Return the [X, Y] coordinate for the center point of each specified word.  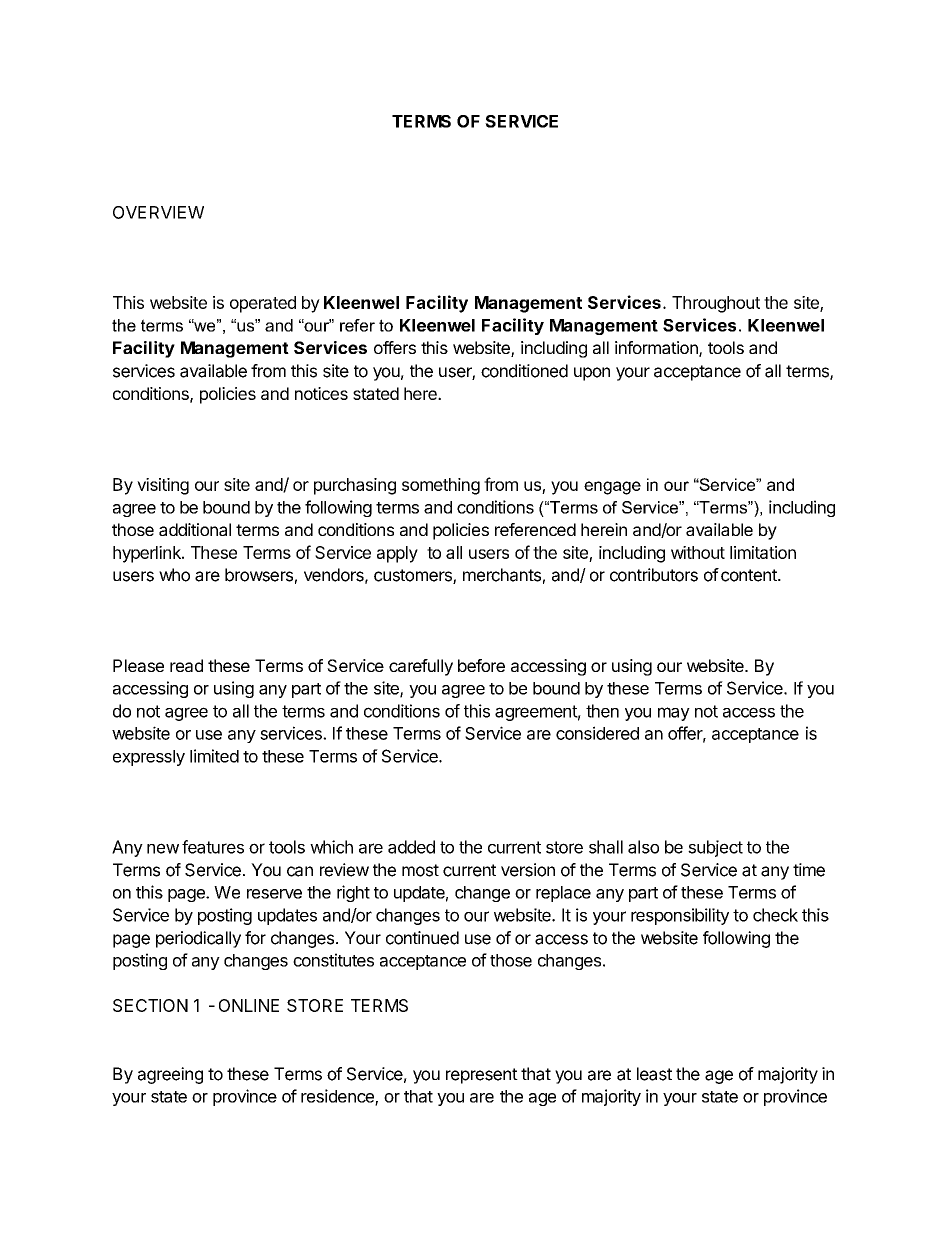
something [441, 486]
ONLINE [249, 1005]
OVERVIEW [158, 212]
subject [715, 848]
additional [195, 529]
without [698, 552]
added [411, 847]
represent [482, 1076]
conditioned [524, 371]
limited [214, 756]
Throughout [716, 304]
